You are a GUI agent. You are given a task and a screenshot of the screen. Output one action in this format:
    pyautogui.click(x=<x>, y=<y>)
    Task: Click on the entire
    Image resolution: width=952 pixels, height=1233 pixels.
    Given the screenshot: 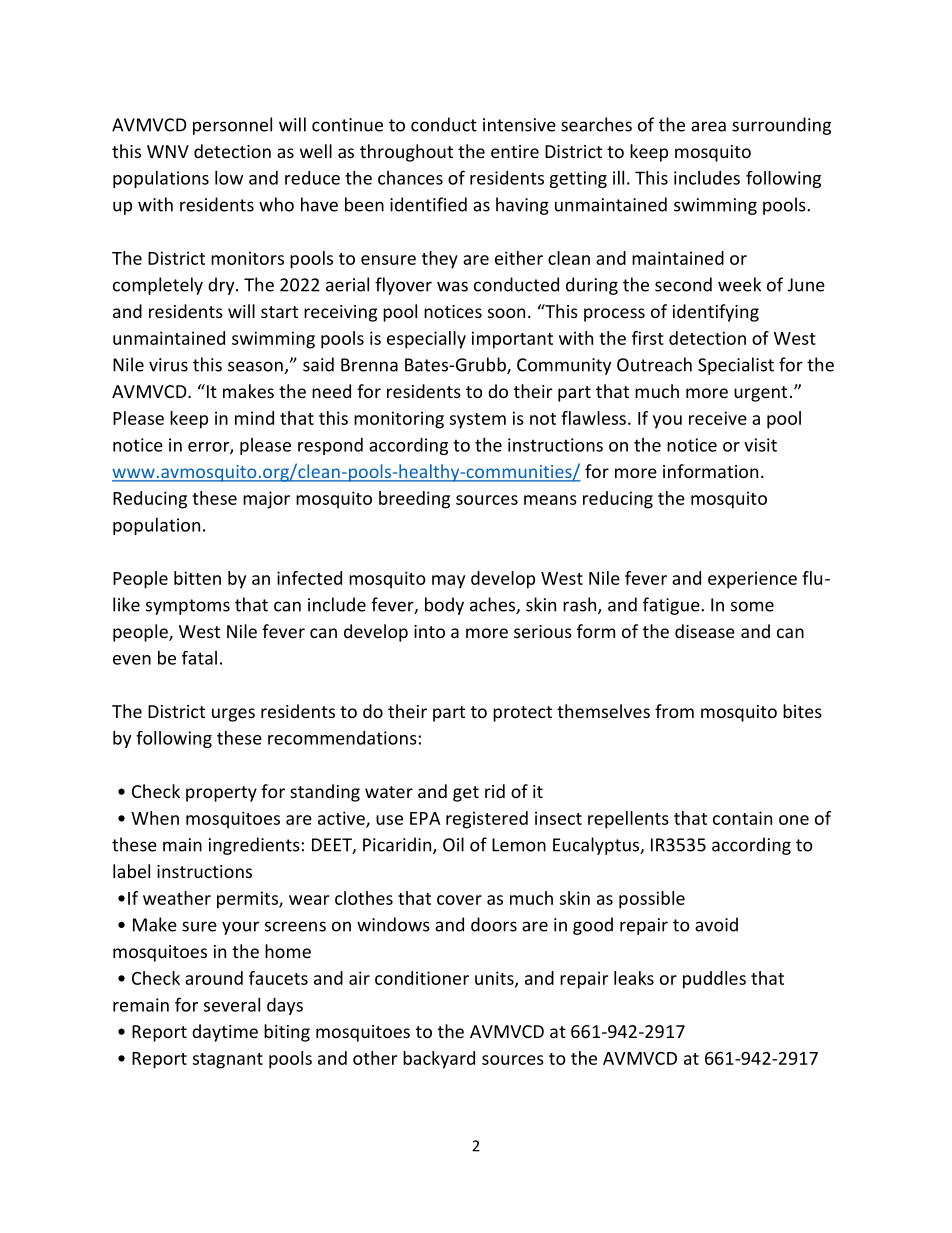 What is the action you would take?
    pyautogui.click(x=515, y=151)
